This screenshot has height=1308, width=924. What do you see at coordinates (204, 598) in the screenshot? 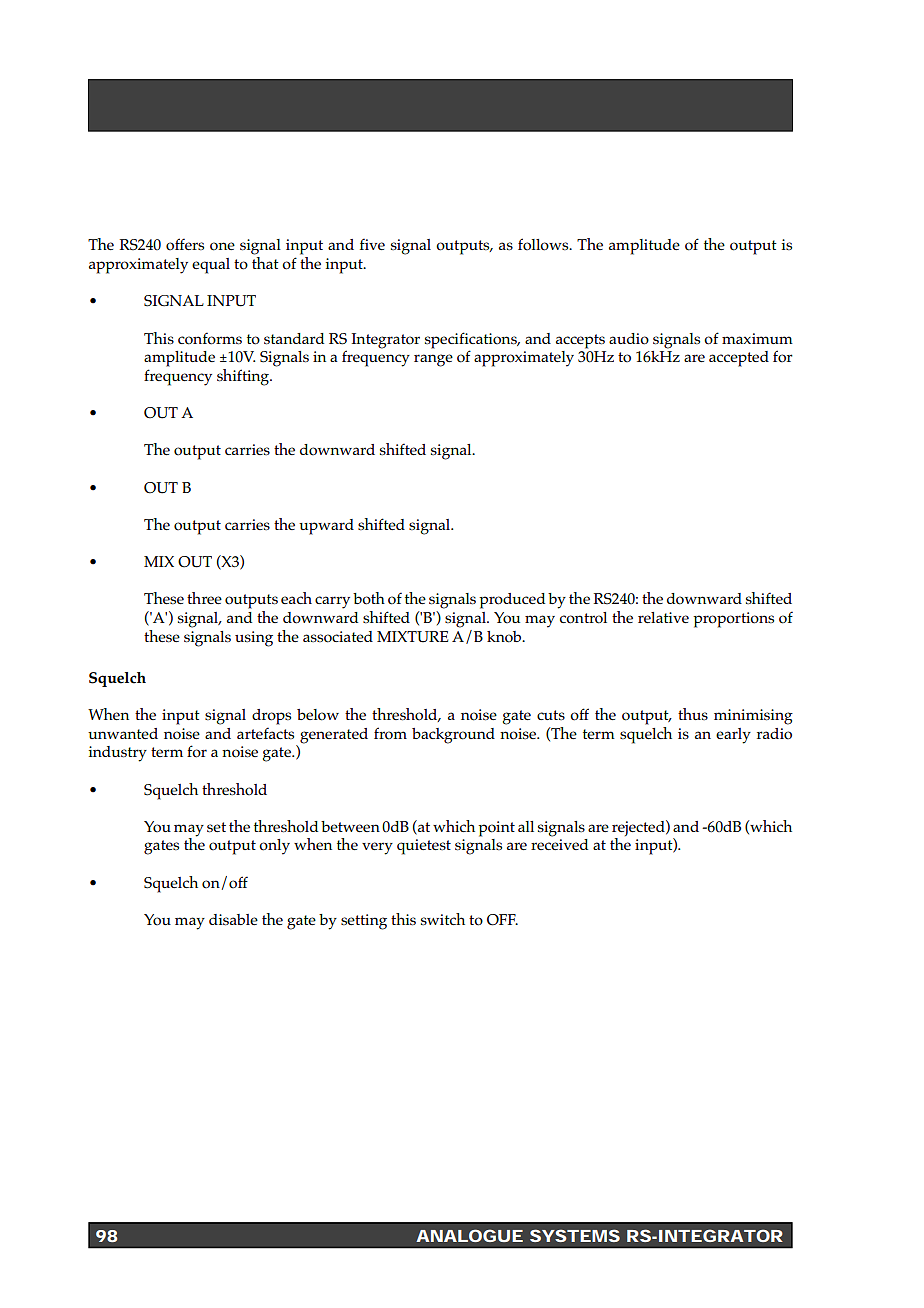
I see `three` at bounding box center [204, 598].
